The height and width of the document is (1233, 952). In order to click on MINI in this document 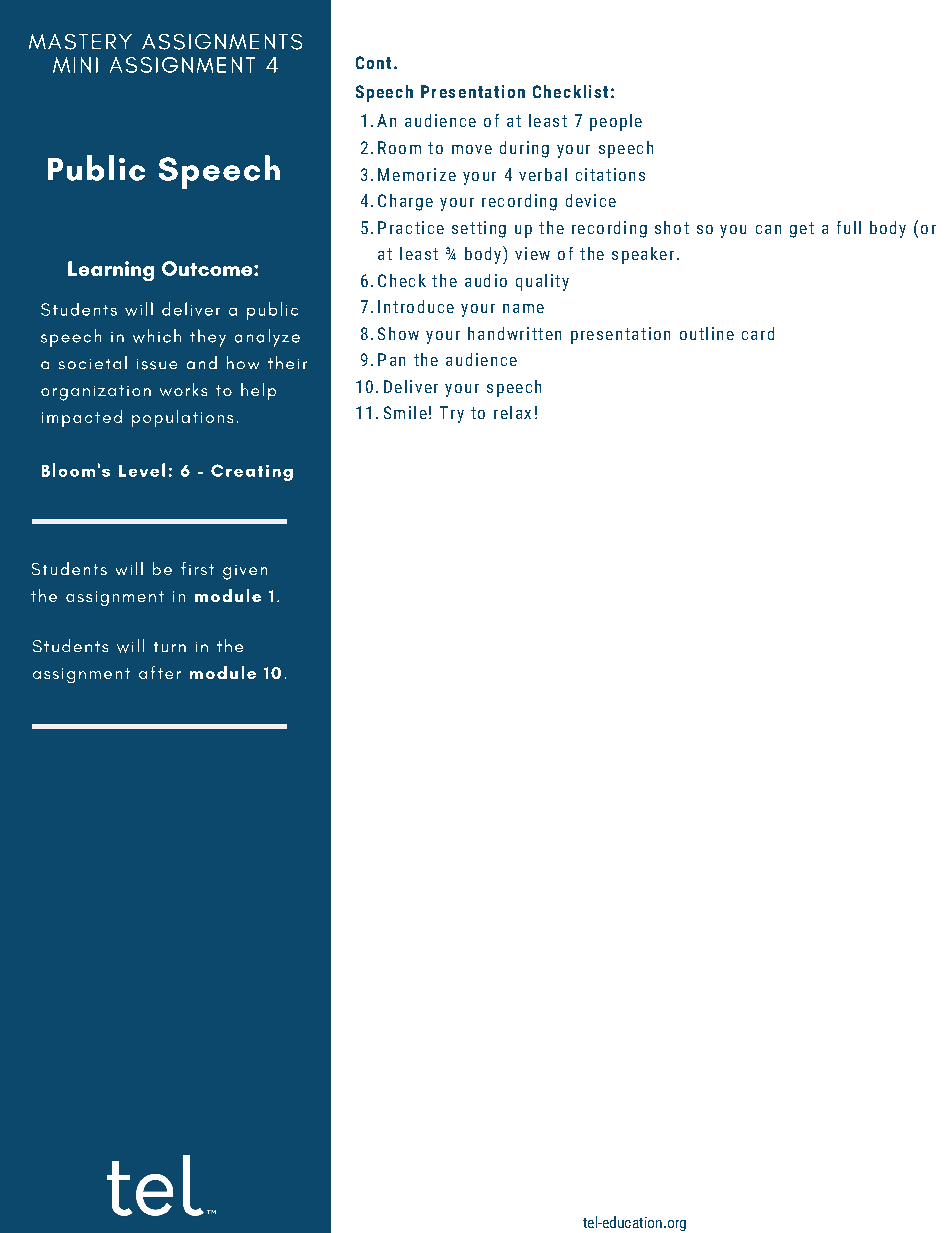, I will do `click(75, 65)`.
